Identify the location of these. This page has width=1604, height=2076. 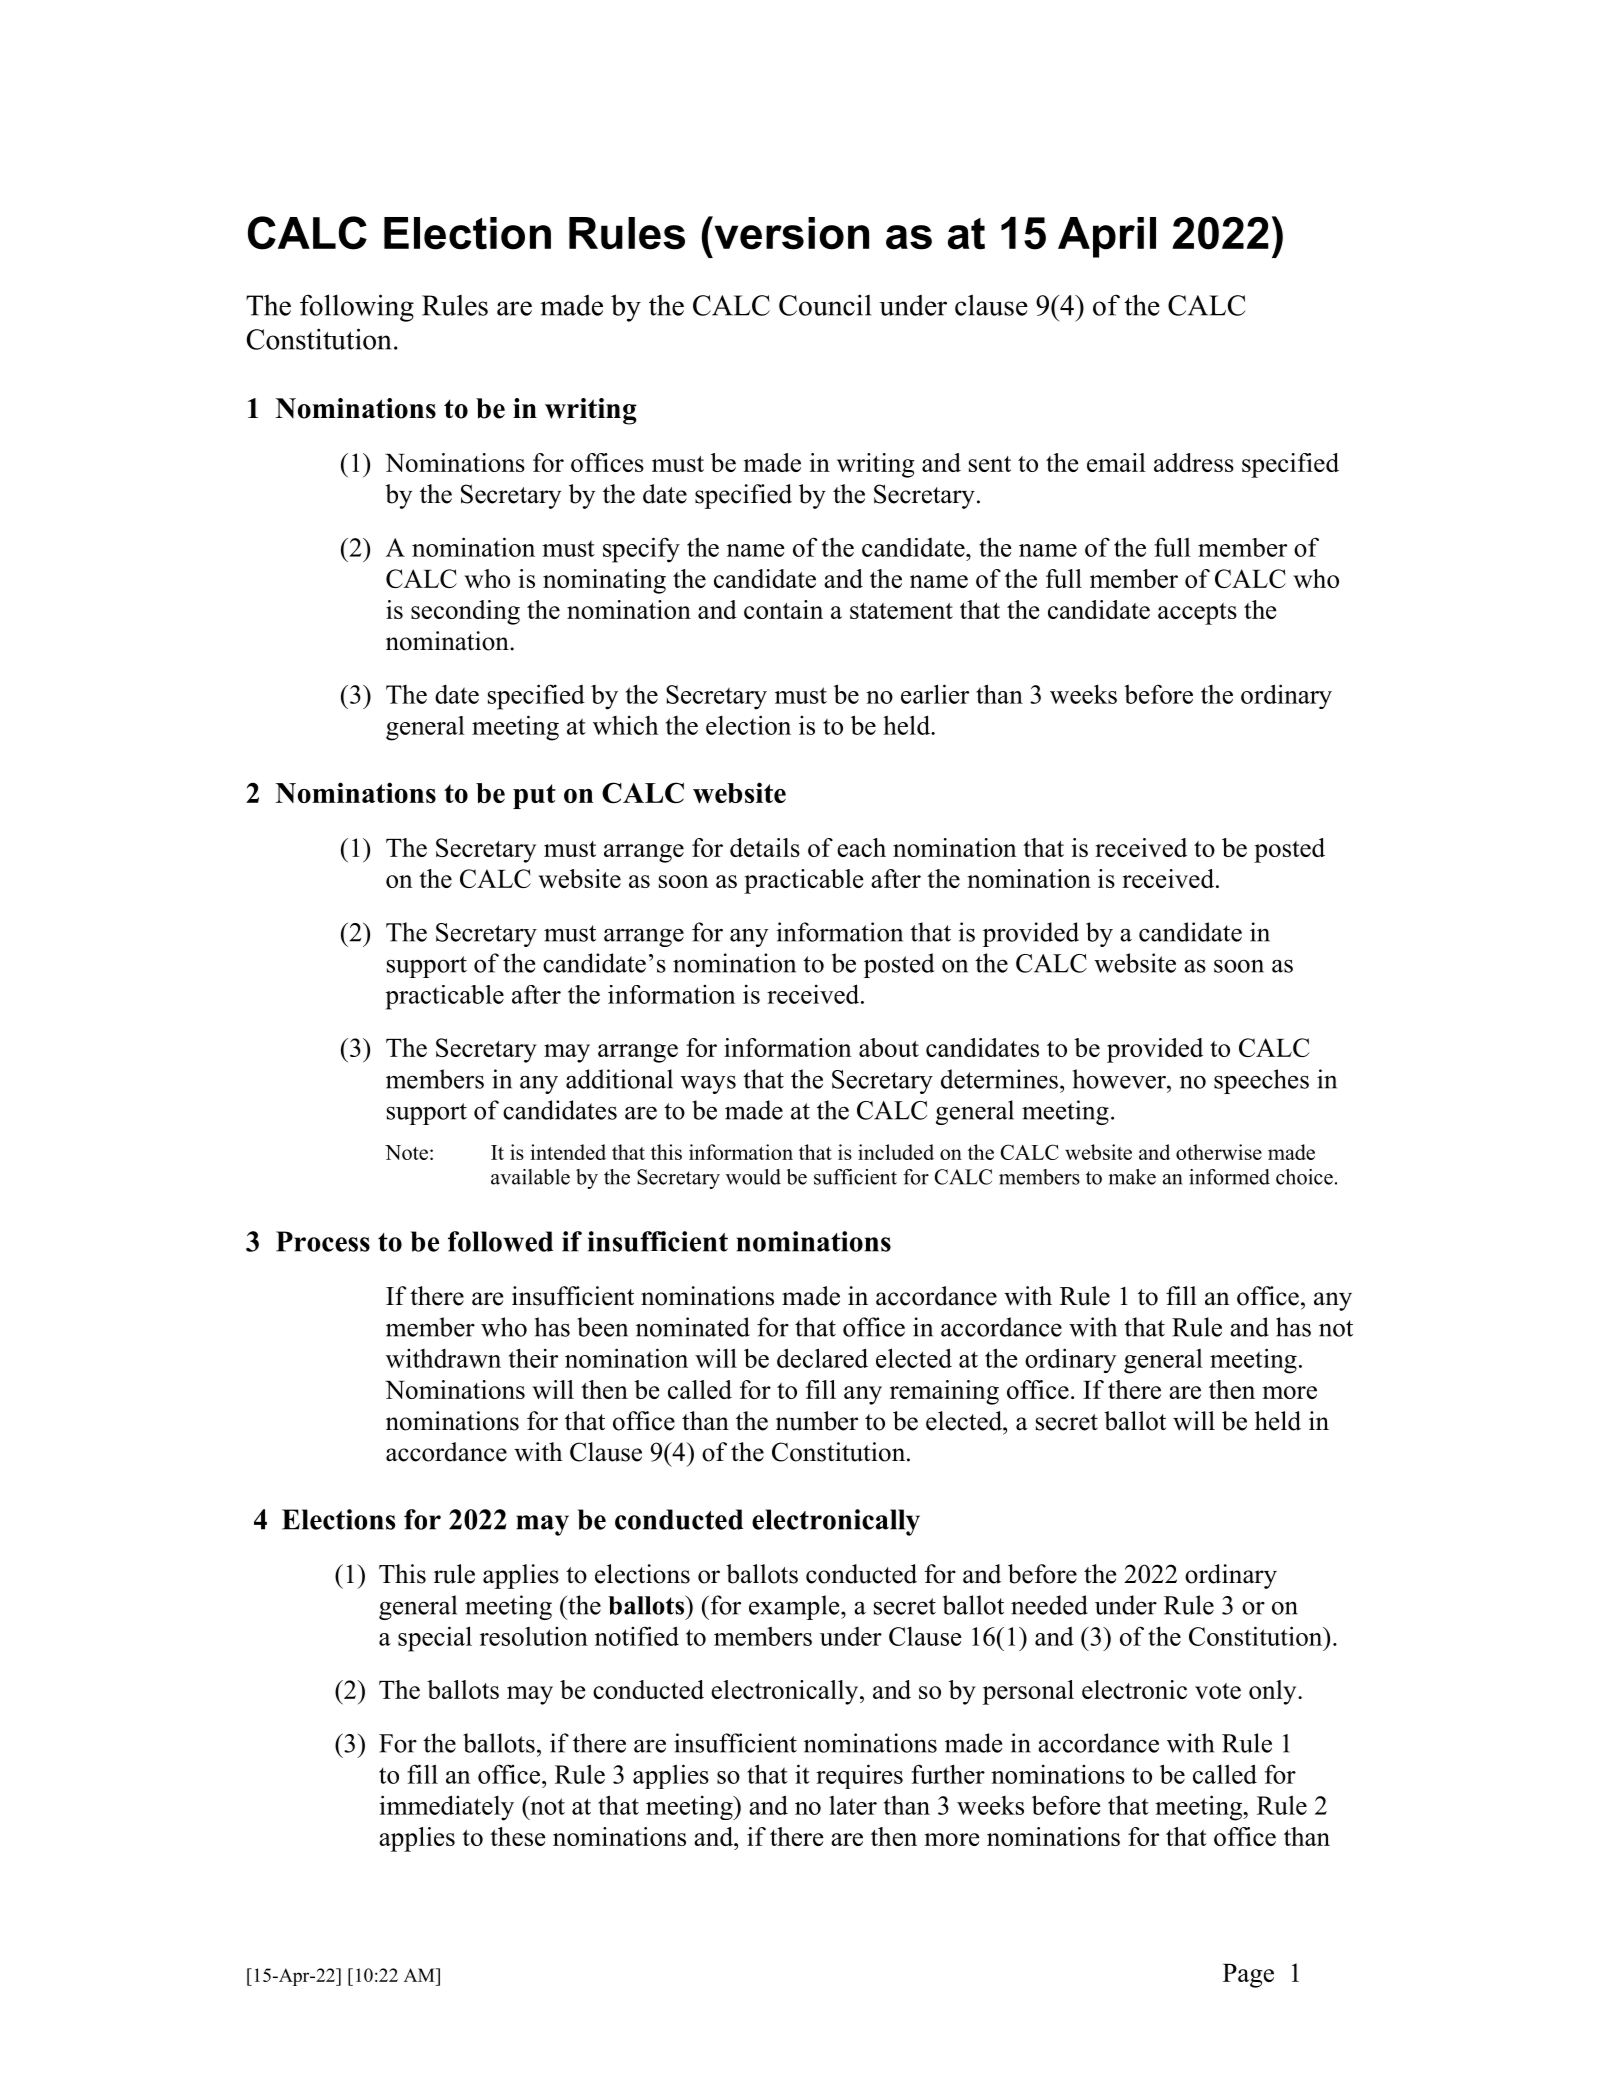
(518, 1836).
